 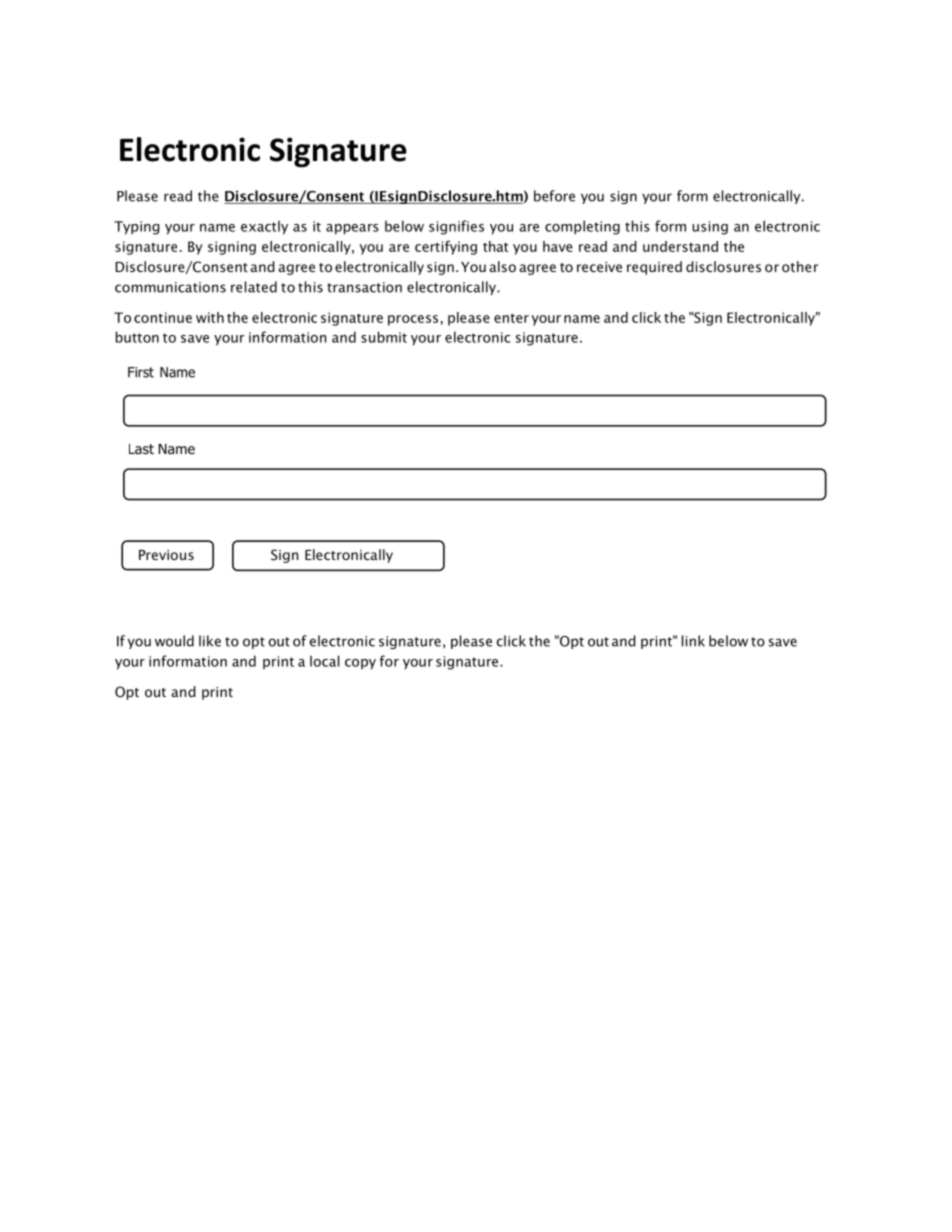 I want to click on related, so click(x=254, y=287).
